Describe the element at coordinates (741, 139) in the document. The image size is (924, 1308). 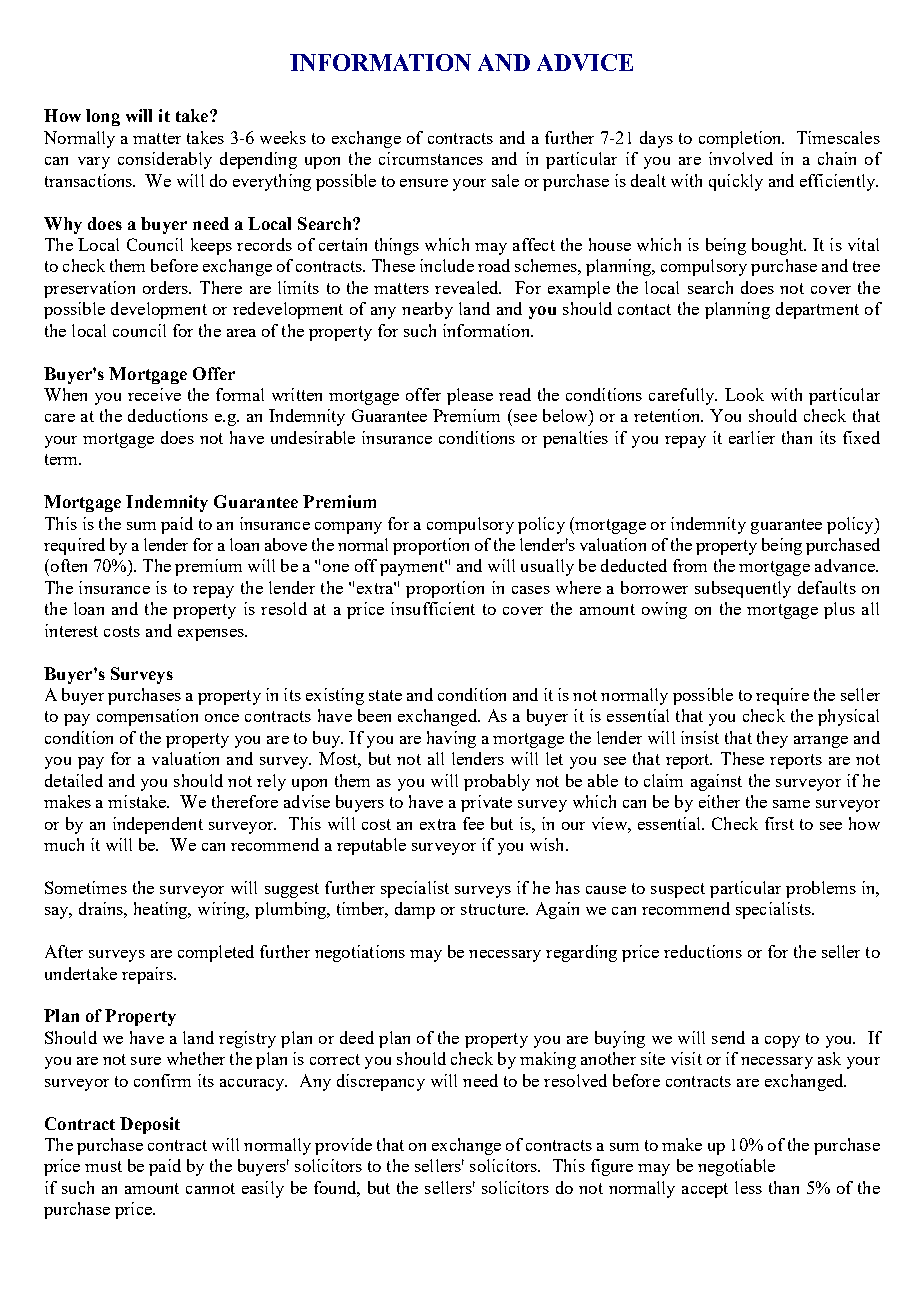
I see `completion` at that location.
